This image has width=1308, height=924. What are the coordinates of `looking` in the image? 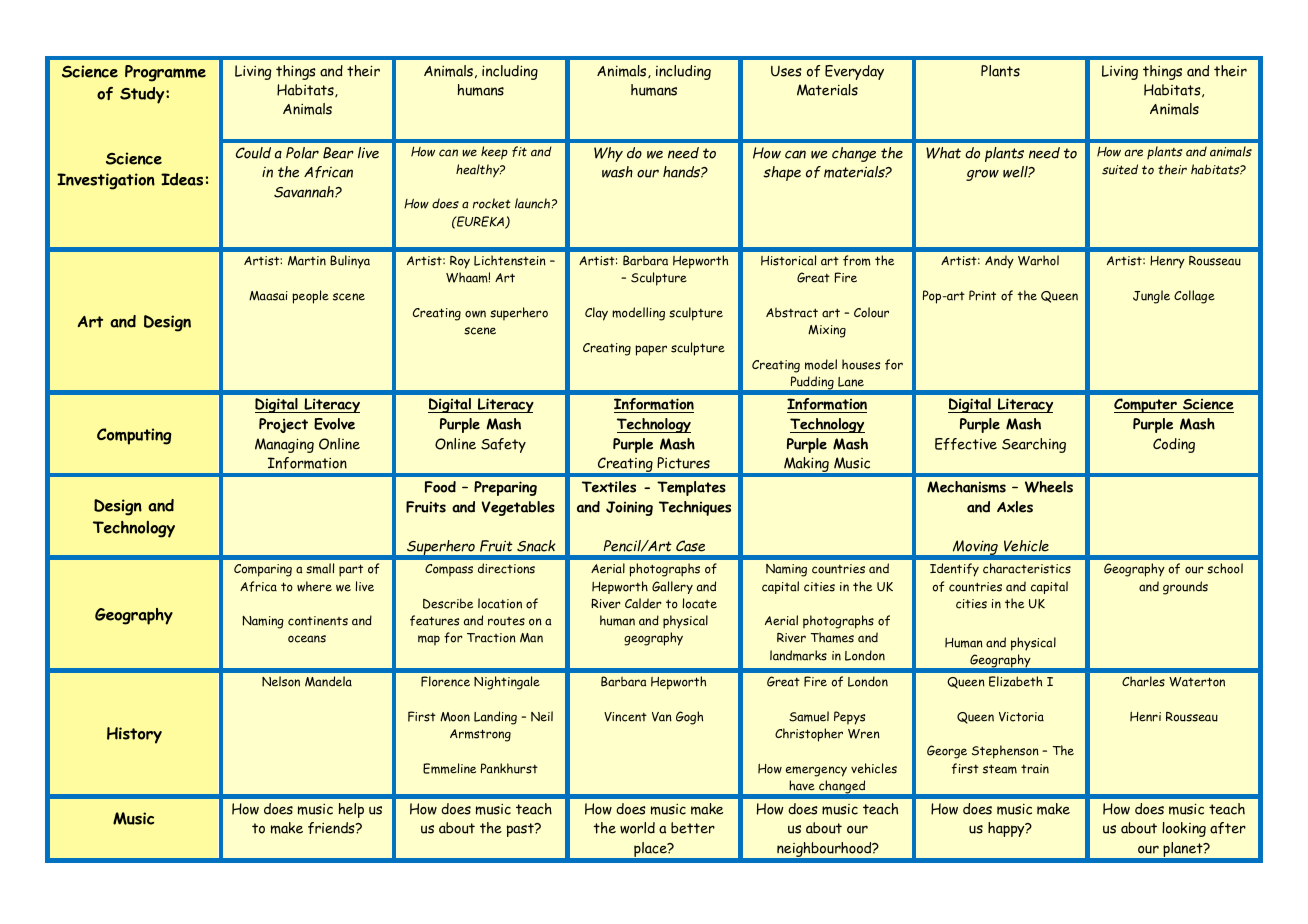 It's located at (1184, 829).
